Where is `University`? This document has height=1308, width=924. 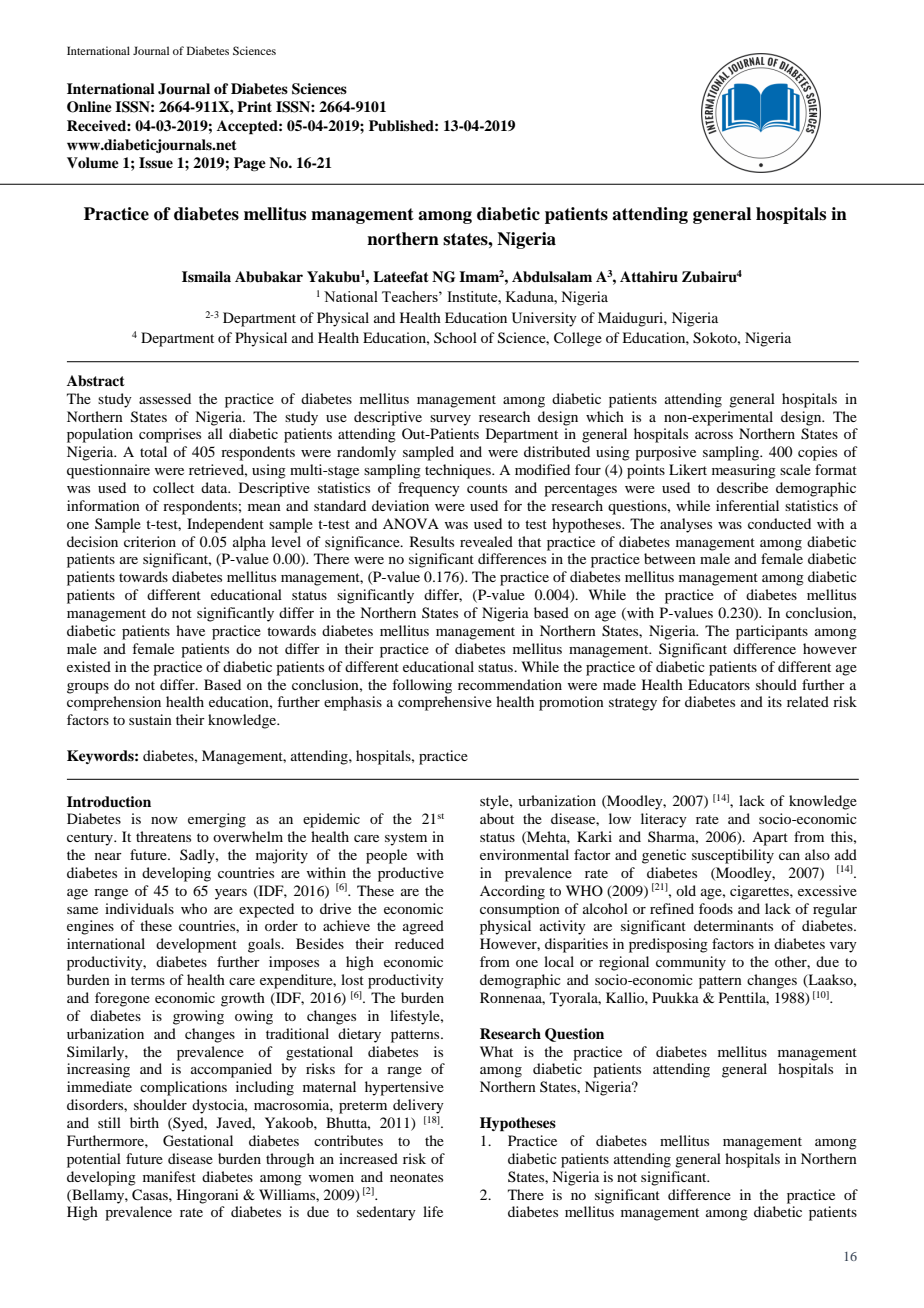
University is located at coordinates (544, 319).
